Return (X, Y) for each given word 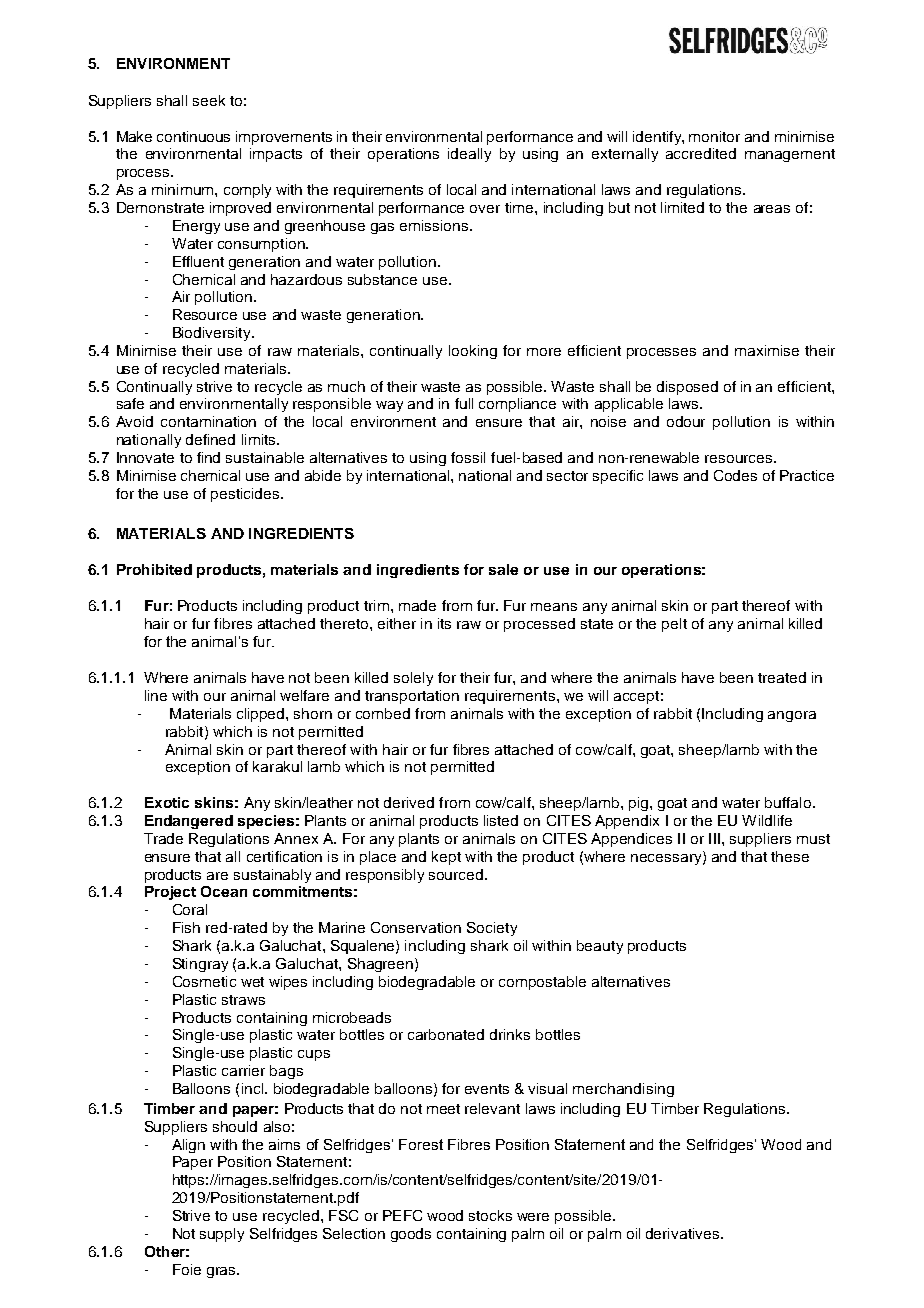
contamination (208, 421)
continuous (193, 136)
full (464, 403)
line (156, 695)
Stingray (200, 965)
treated (782, 677)
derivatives (684, 1233)
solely (413, 679)
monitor (714, 136)
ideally (469, 155)
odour (686, 421)
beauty (600, 947)
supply (222, 1235)
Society (492, 929)
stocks (490, 1215)
